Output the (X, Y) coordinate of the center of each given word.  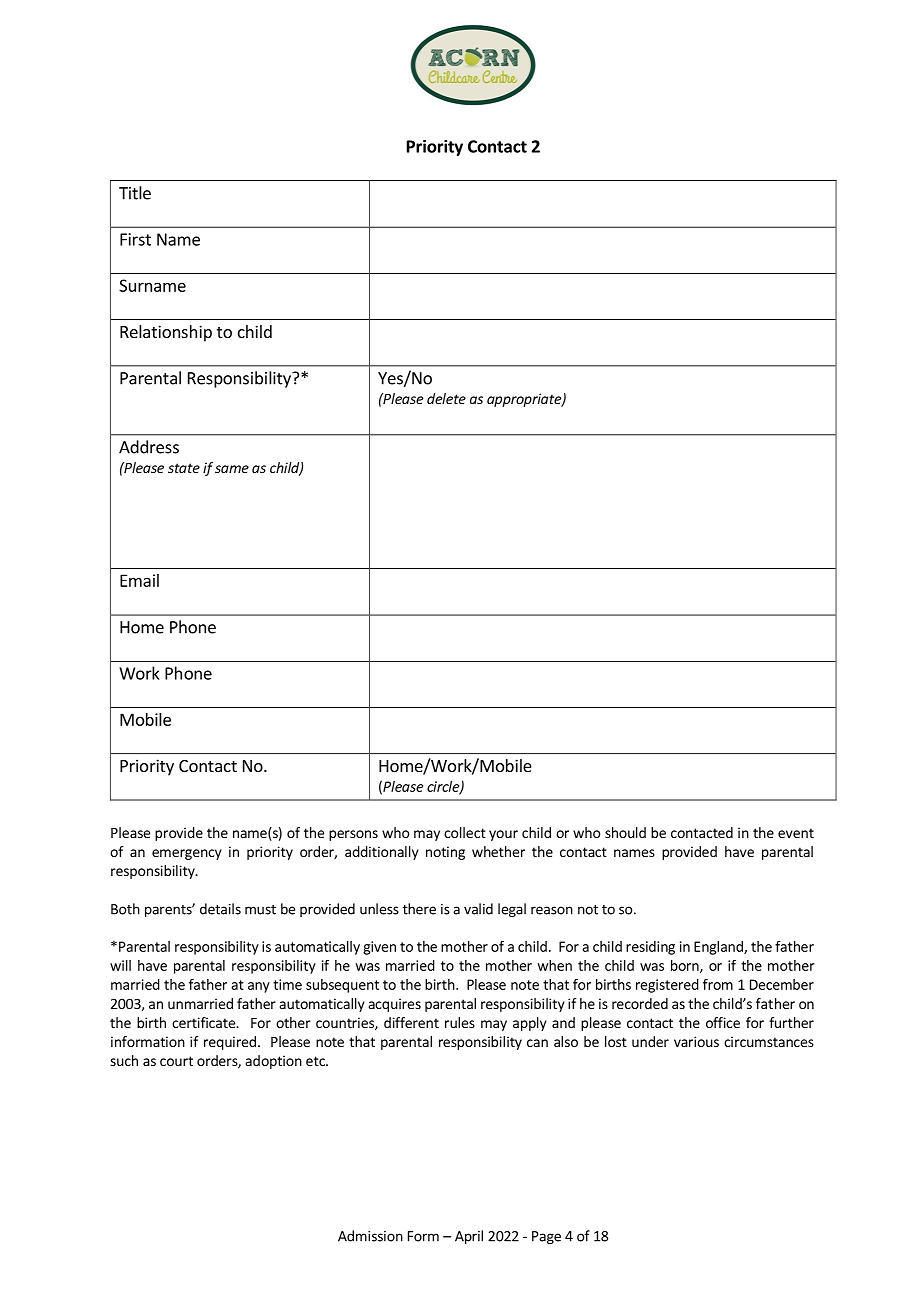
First (135, 239)
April (469, 1237)
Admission (370, 1236)
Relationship (166, 333)
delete (446, 398)
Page (546, 1237)
